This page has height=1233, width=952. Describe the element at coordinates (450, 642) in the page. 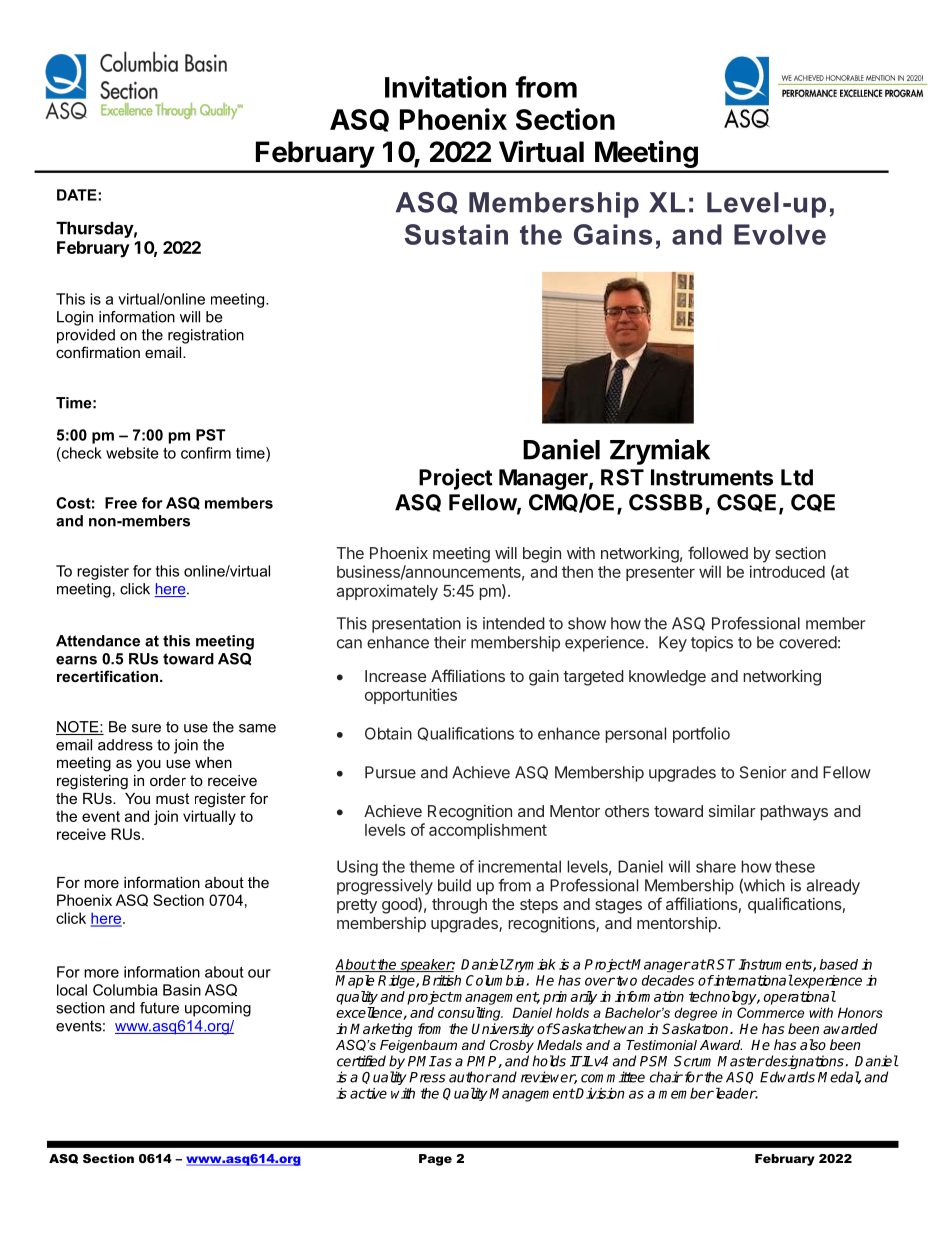

I see `their` at that location.
